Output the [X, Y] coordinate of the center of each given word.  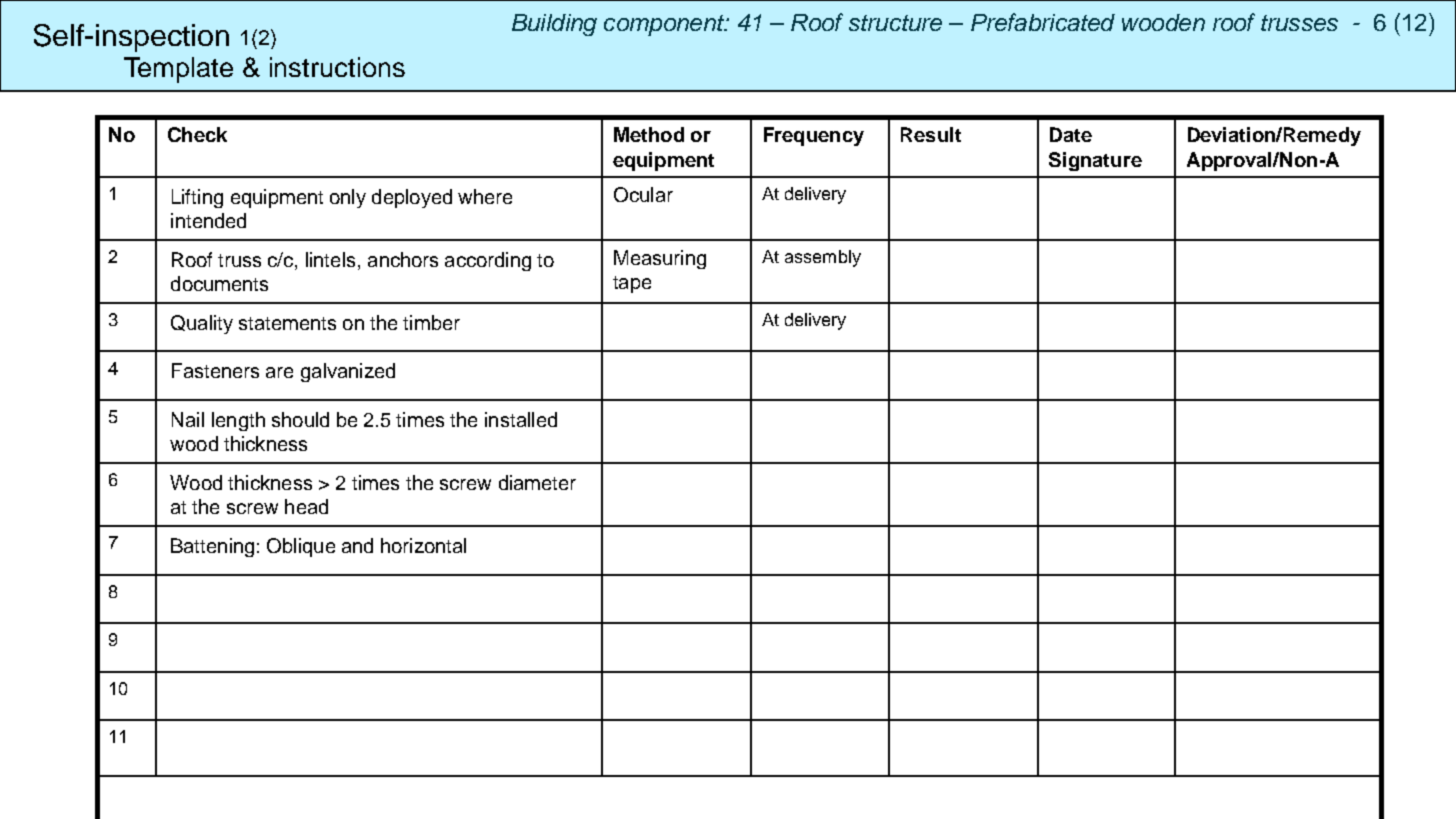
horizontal [423, 545]
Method [649, 134]
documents [219, 283]
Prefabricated [1043, 22]
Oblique [301, 547]
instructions [337, 67]
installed [521, 419]
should [300, 419]
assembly [823, 258]
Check [197, 134]
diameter [537, 482]
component [665, 25]
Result [931, 134]
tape [632, 284]
